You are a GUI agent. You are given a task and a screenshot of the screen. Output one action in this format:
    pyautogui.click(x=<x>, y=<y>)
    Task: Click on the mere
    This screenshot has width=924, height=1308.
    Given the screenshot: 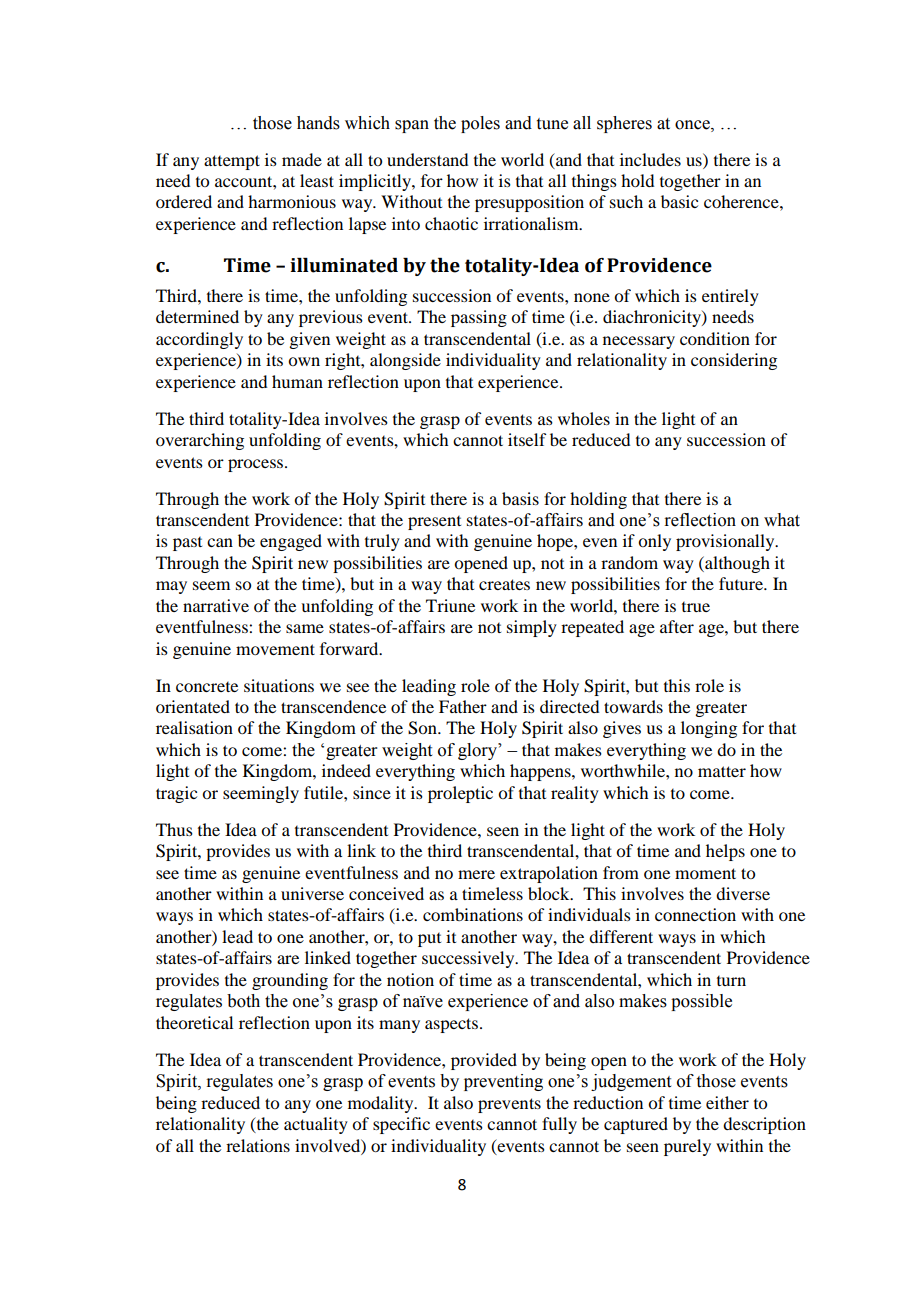 What is the action you would take?
    pyautogui.click(x=476, y=874)
